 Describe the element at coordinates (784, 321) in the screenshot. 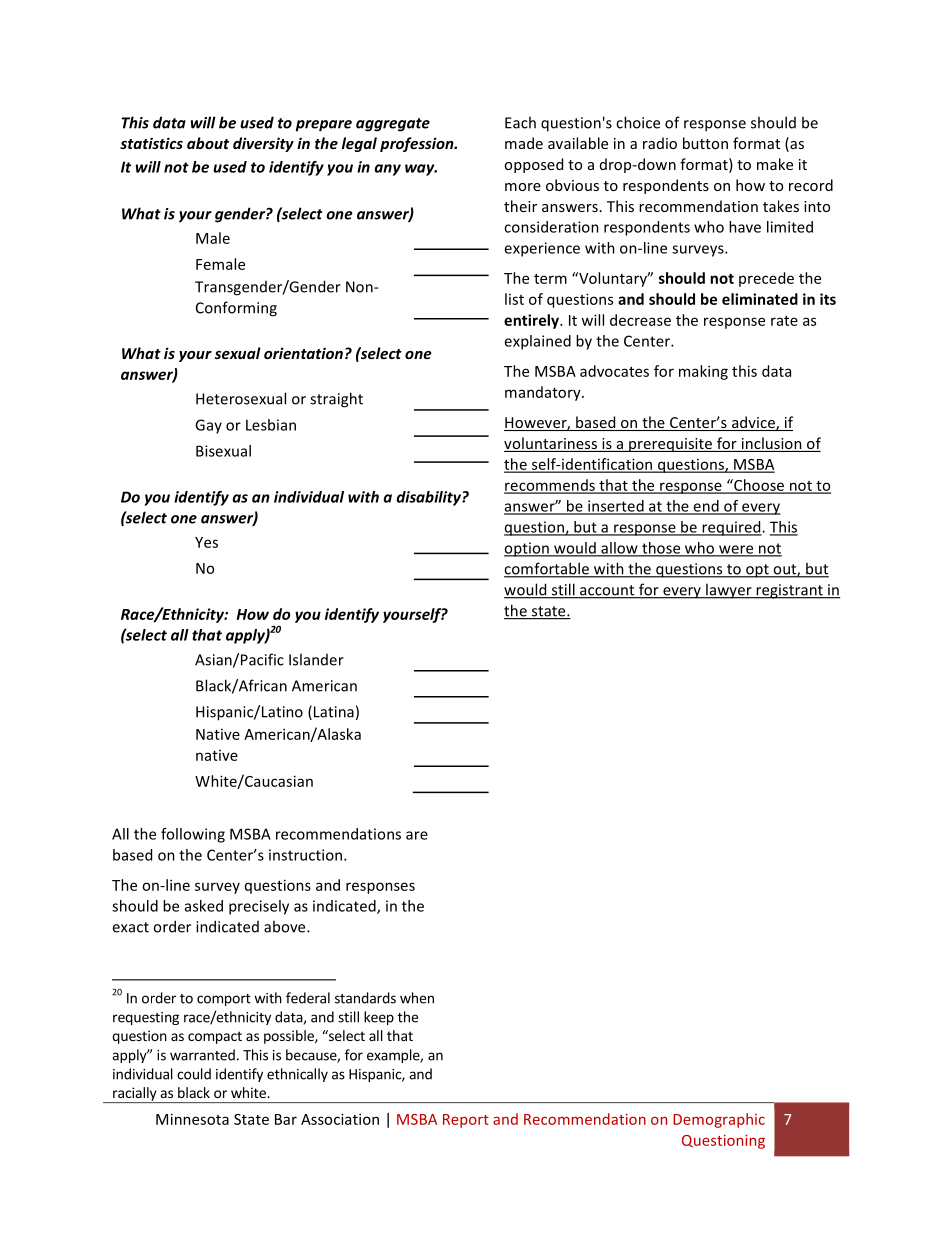

I see `rate` at that location.
